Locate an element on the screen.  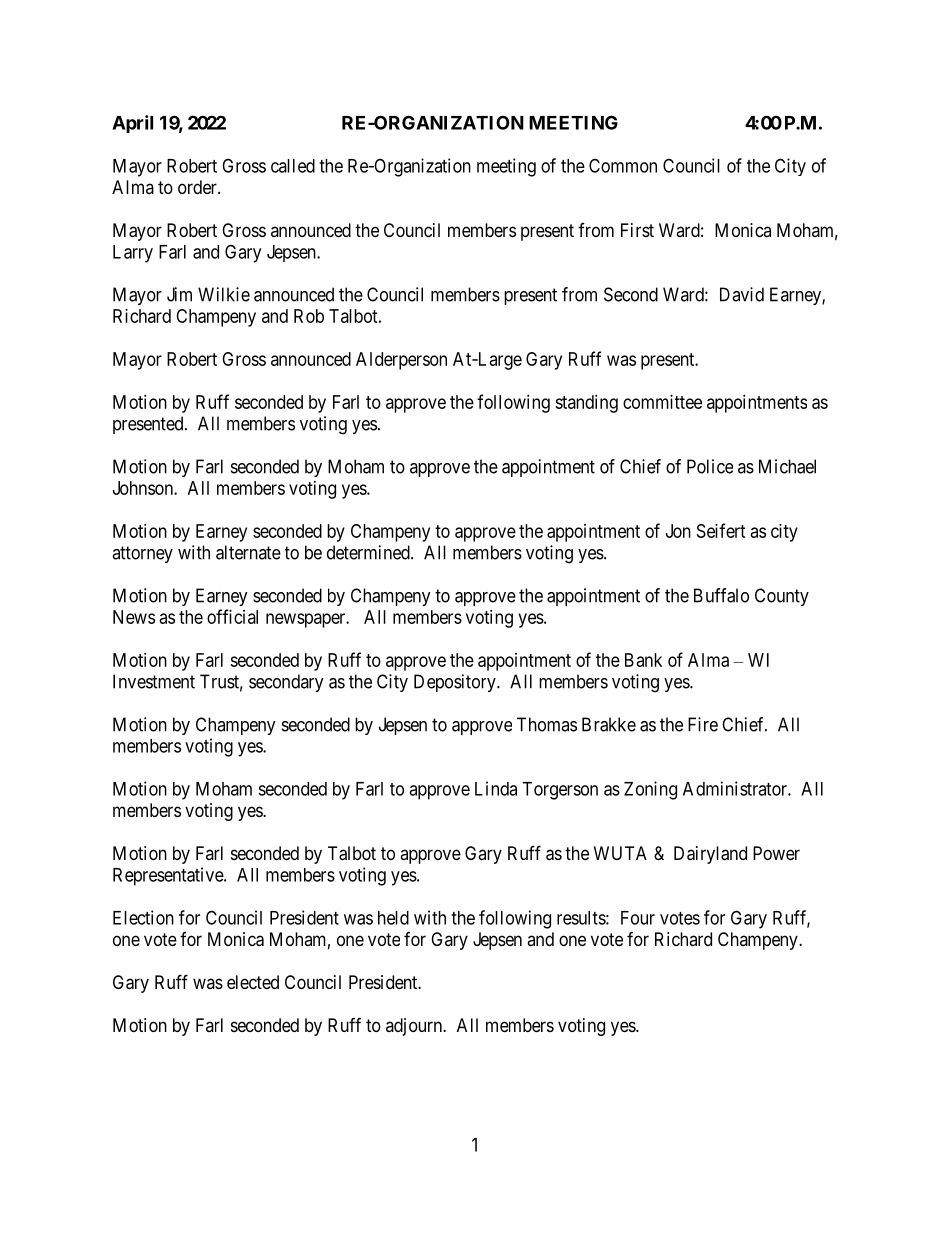
determined is located at coordinates (369, 552).
